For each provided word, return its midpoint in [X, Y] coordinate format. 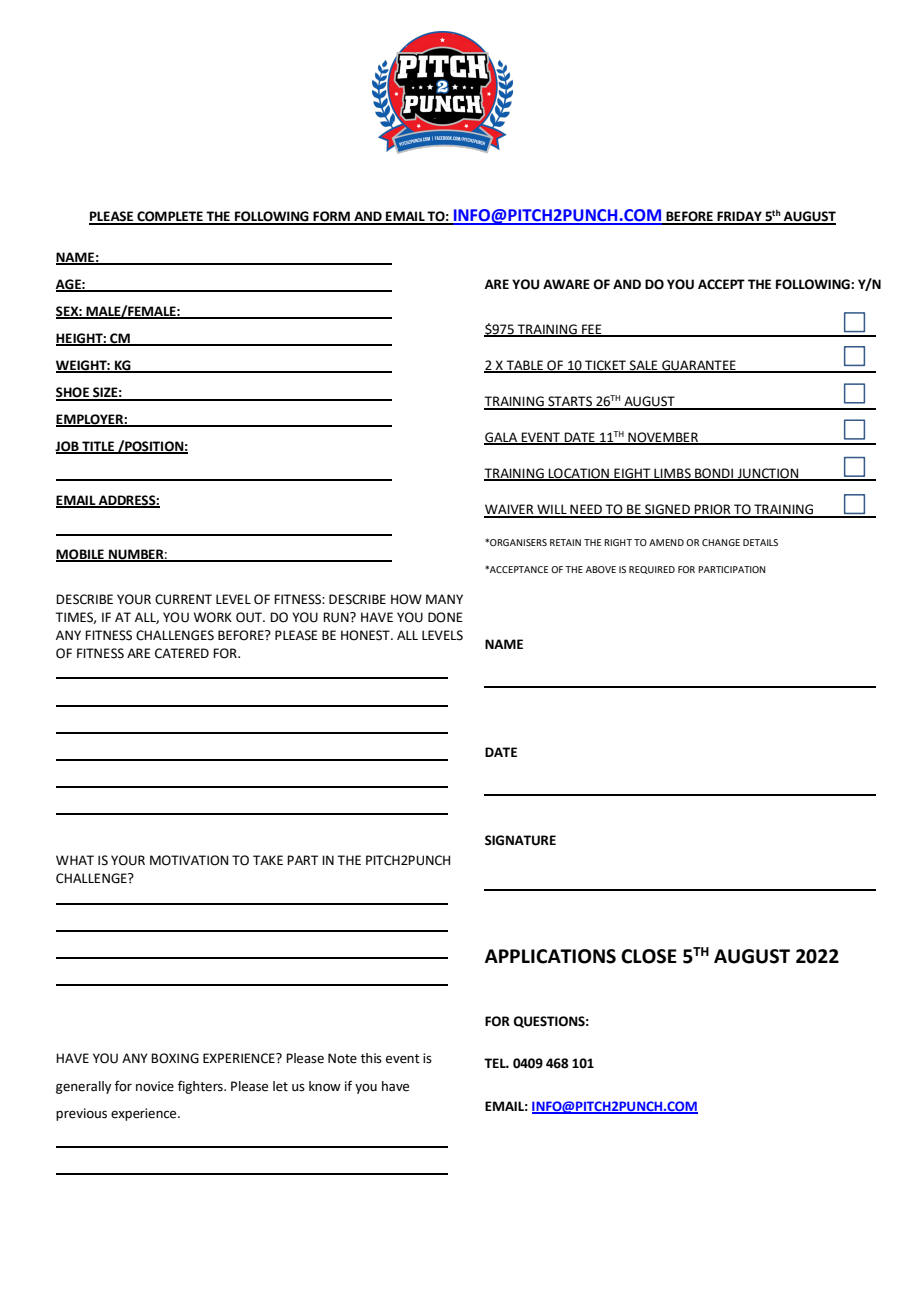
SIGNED [667, 510]
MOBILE [81, 555]
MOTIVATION [189, 860]
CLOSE [649, 956]
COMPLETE [170, 217]
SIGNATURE [520, 840]
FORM [332, 217]
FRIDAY [739, 217]
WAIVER [510, 510]
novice [155, 1086]
